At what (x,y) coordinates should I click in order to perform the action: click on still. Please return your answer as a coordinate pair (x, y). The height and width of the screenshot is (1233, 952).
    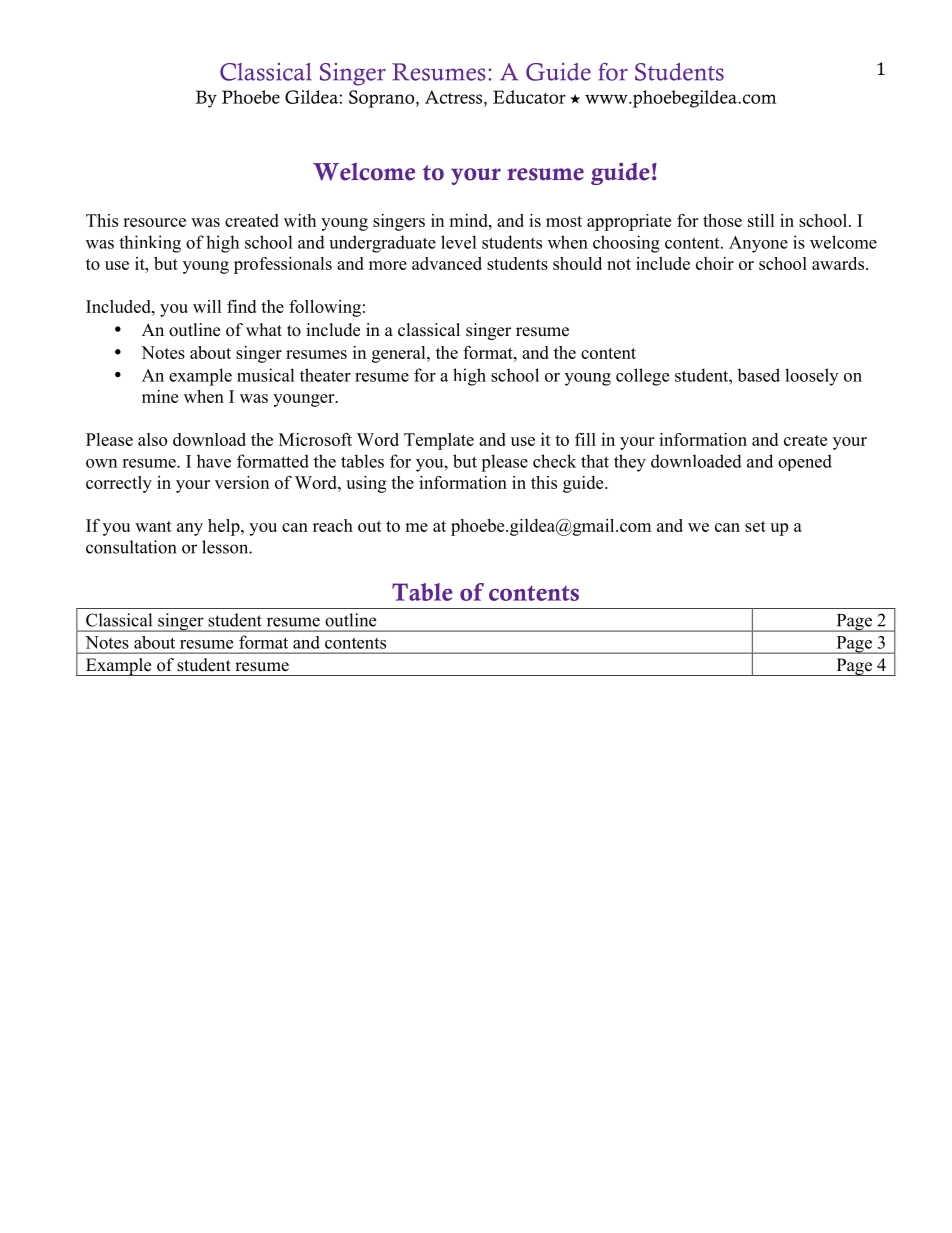
    Looking at the image, I should click on (761, 220).
